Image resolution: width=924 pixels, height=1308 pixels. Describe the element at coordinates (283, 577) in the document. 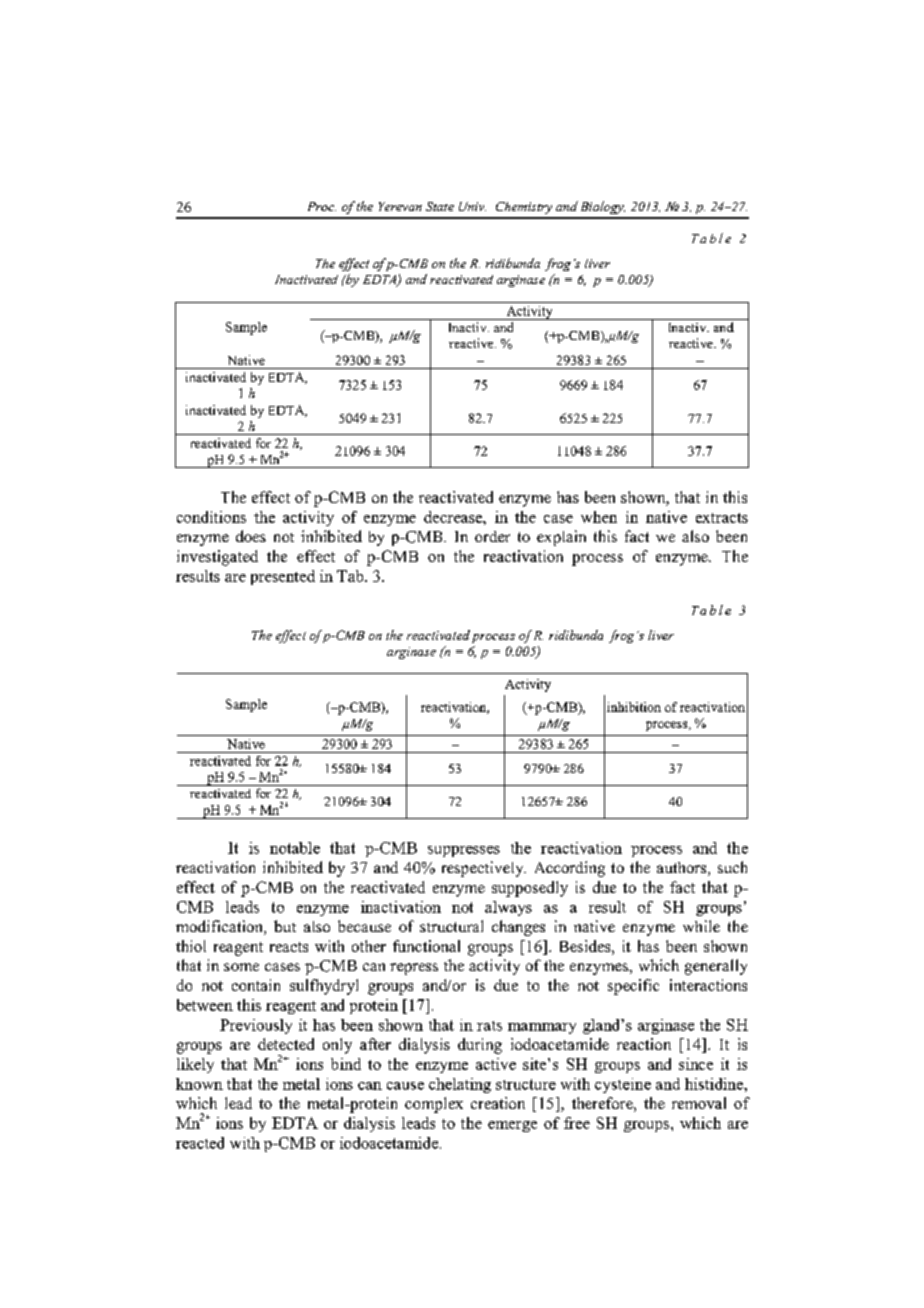

I see `presented` at that location.
